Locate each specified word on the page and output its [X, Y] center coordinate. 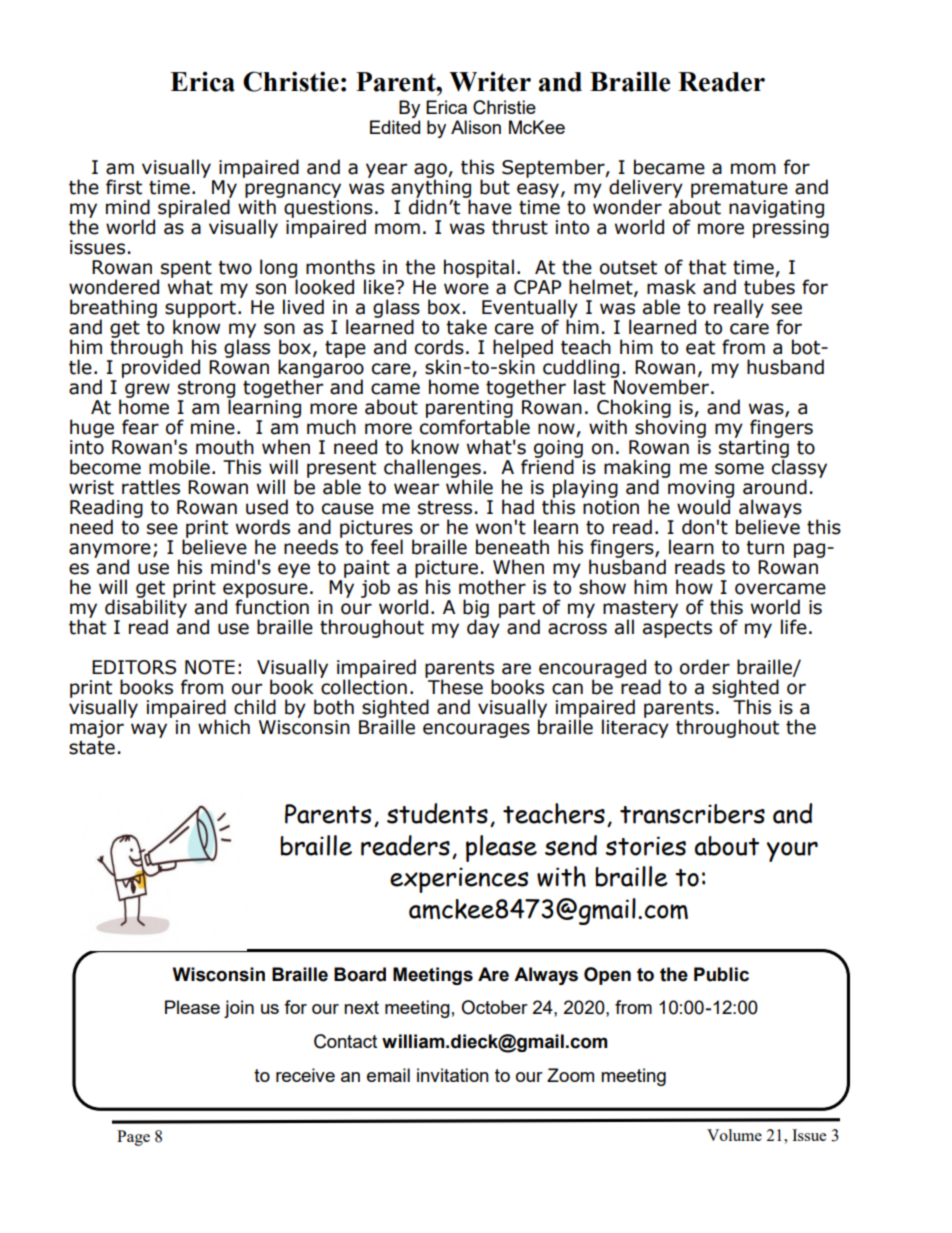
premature [739, 189]
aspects [677, 629]
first [124, 187]
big [476, 609]
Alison [476, 127]
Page [133, 1138]
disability [146, 608]
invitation [453, 1075]
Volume [734, 1135]
